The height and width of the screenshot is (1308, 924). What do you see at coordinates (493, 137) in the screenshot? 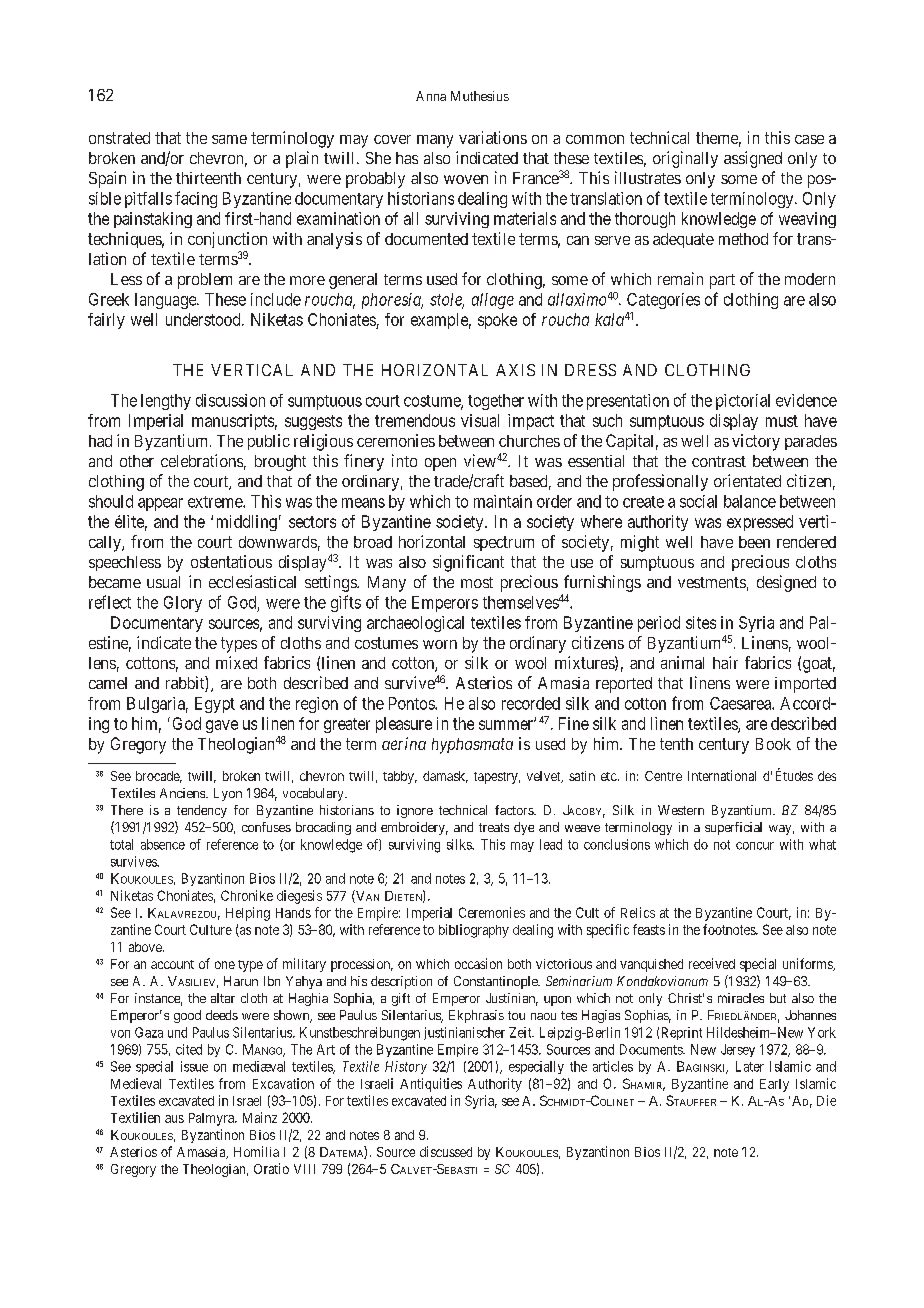
I see `variations` at bounding box center [493, 137].
